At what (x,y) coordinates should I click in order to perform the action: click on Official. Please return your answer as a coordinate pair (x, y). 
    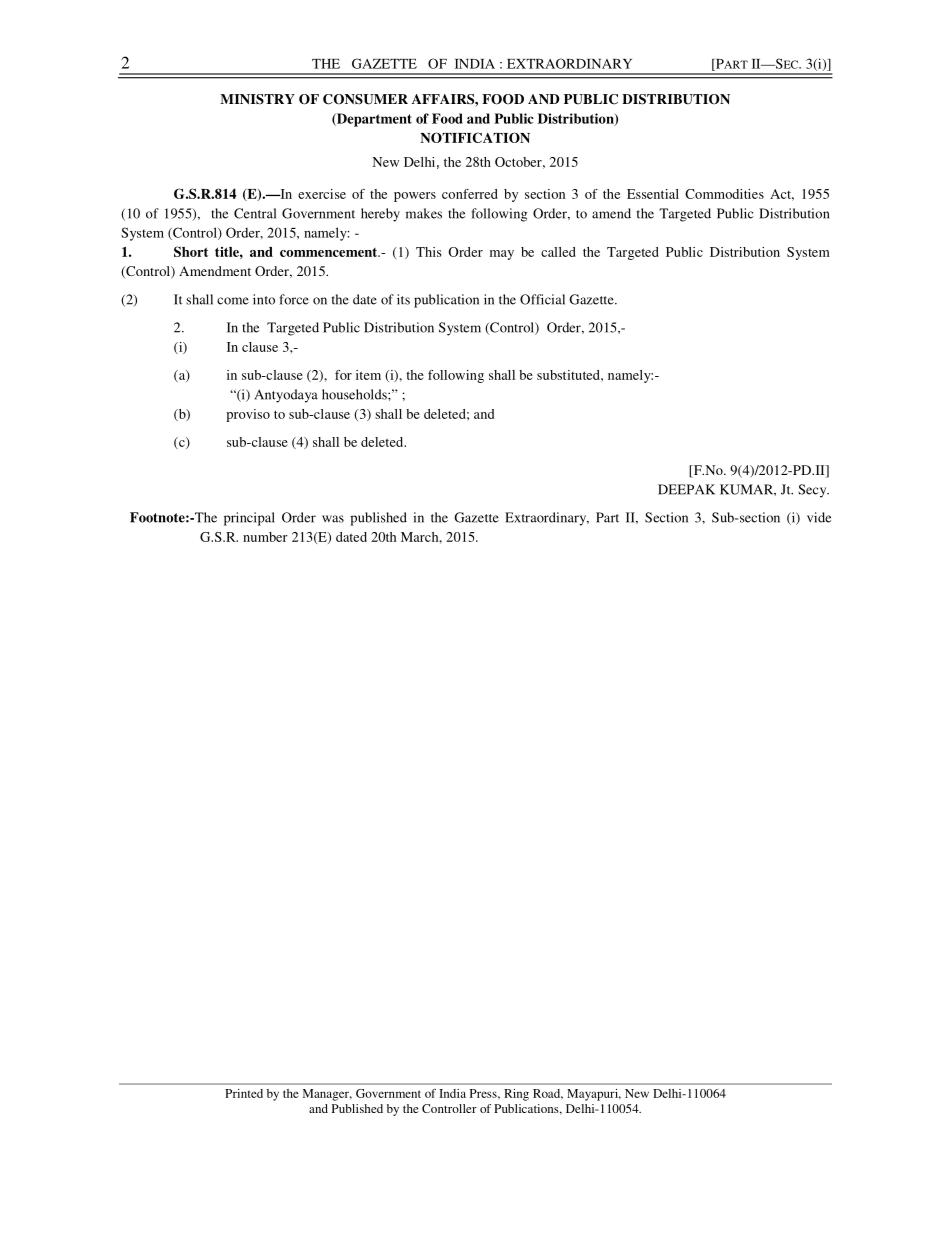
    Looking at the image, I should click on (542, 299).
